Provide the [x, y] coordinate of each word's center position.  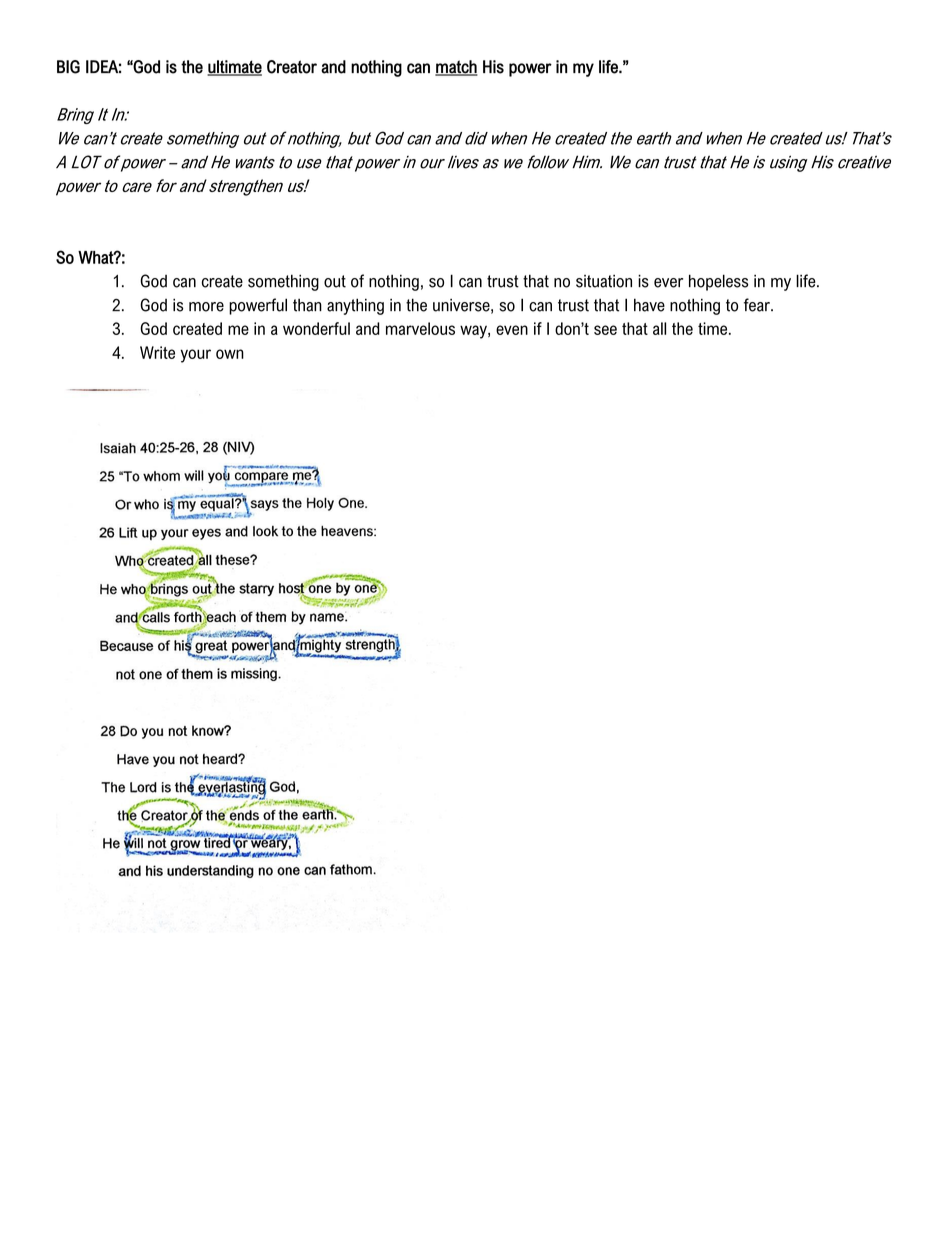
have [649, 305]
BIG [68, 67]
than [307, 305]
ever [668, 283]
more [206, 307]
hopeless [718, 282]
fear [758, 305]
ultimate [234, 68]
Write [157, 352]
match [456, 68]
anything [355, 306]
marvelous [420, 328]
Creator [292, 67]
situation [604, 281]
